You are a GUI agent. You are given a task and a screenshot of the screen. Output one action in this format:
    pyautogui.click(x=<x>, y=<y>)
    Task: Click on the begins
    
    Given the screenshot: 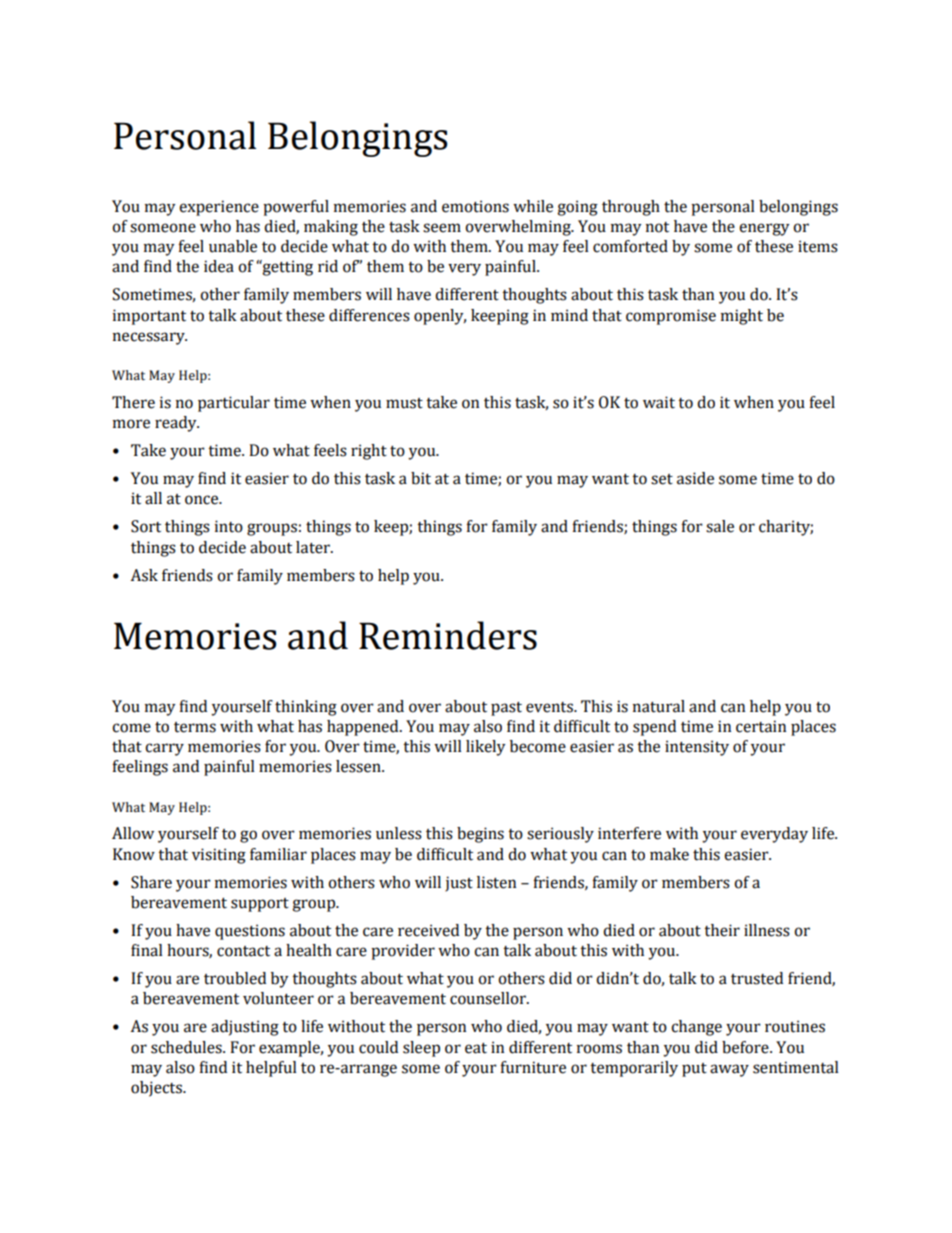 What is the action you would take?
    pyautogui.click(x=480, y=835)
